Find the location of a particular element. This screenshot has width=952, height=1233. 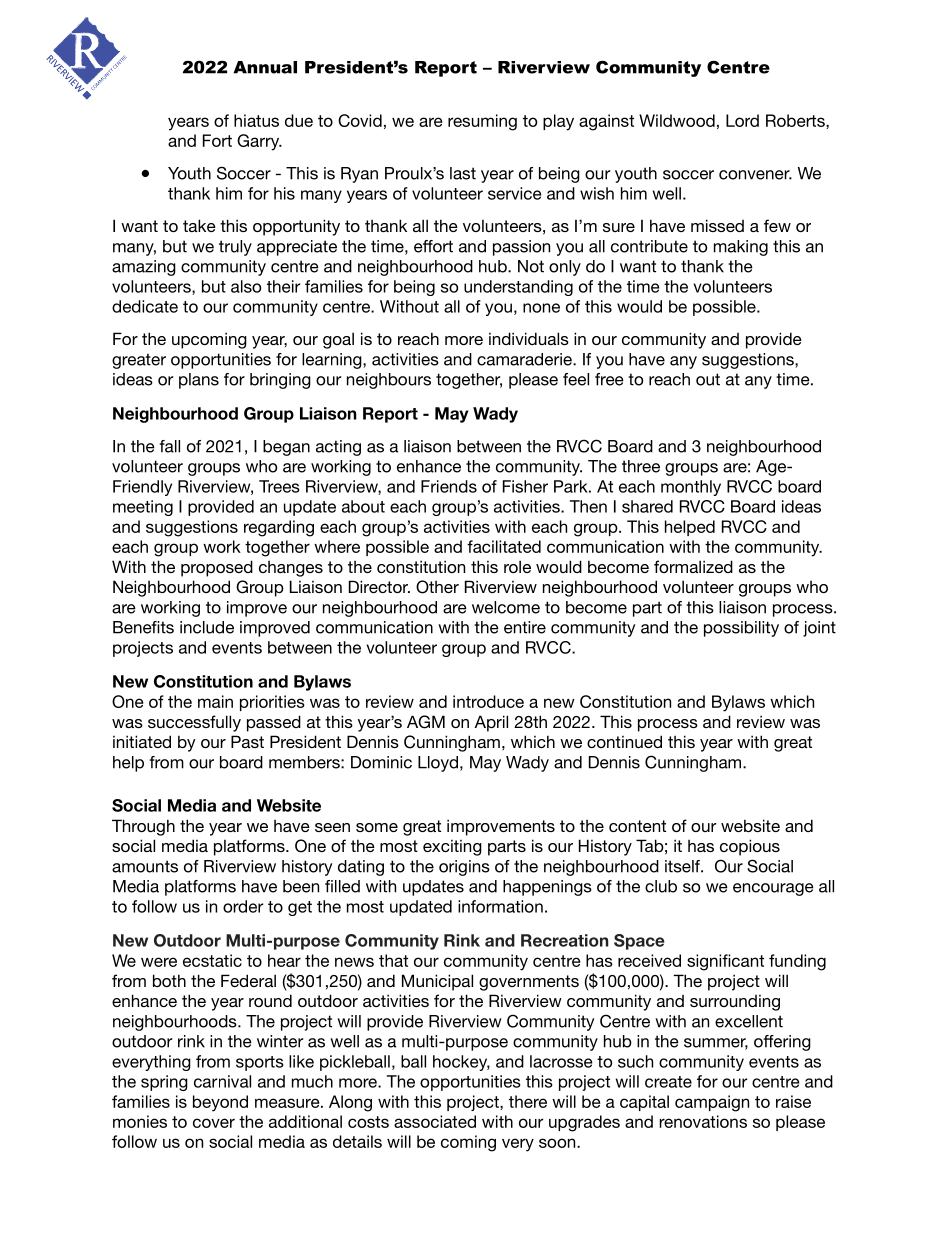

beyond is located at coordinates (220, 1103).
